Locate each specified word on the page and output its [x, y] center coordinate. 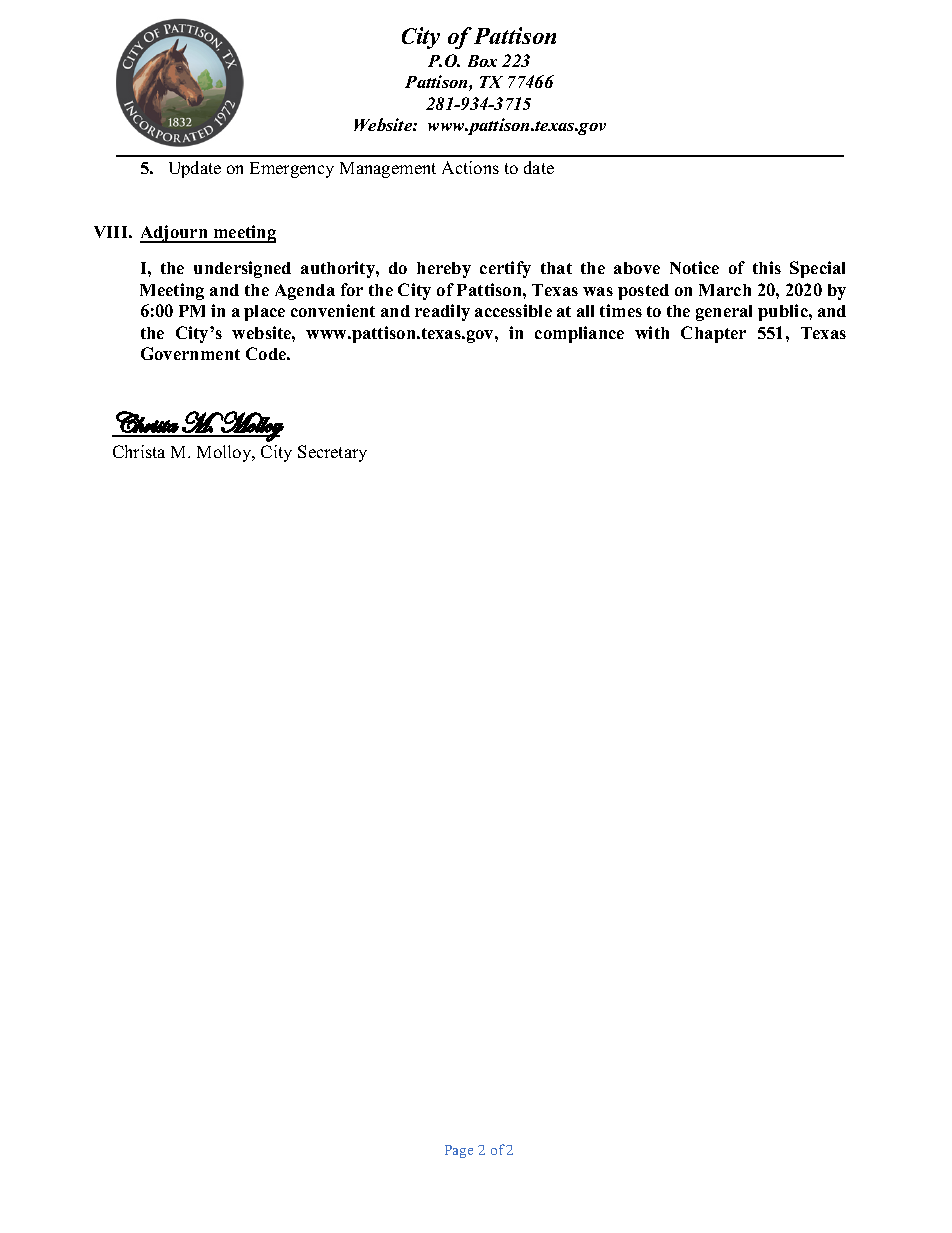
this [767, 267]
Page [459, 1151]
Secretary [332, 453]
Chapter [713, 334]
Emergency [292, 170]
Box [482, 61]
